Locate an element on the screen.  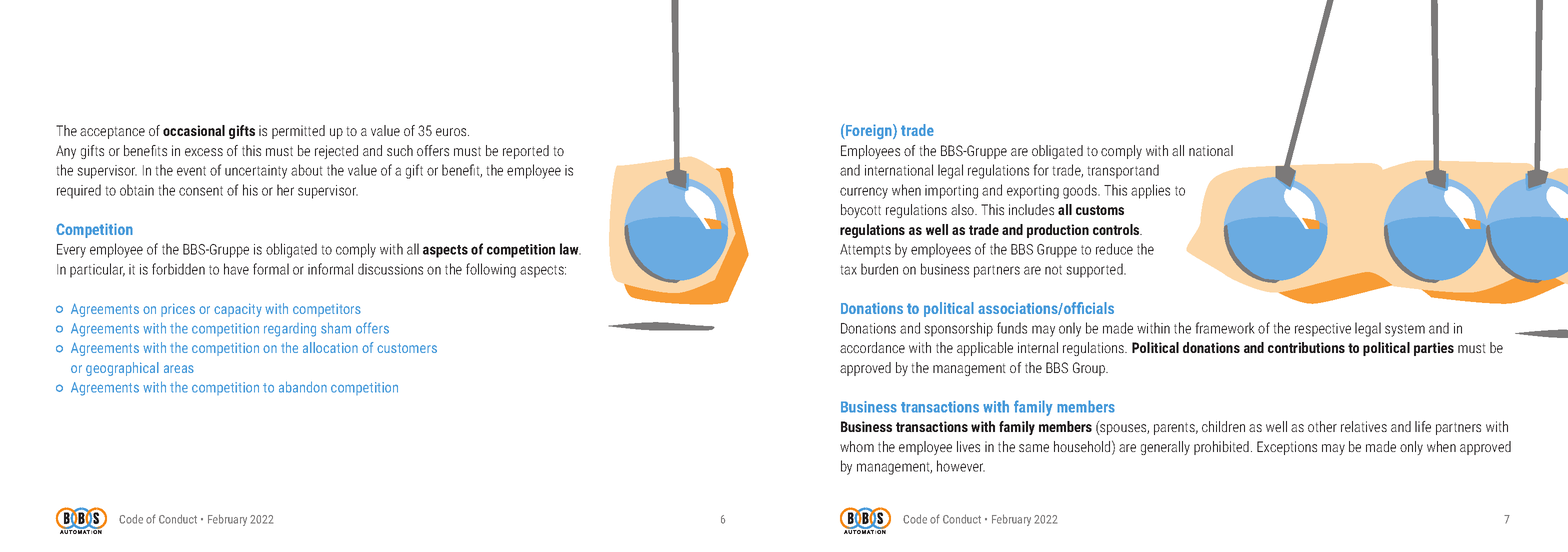
tax is located at coordinates (848, 270).
